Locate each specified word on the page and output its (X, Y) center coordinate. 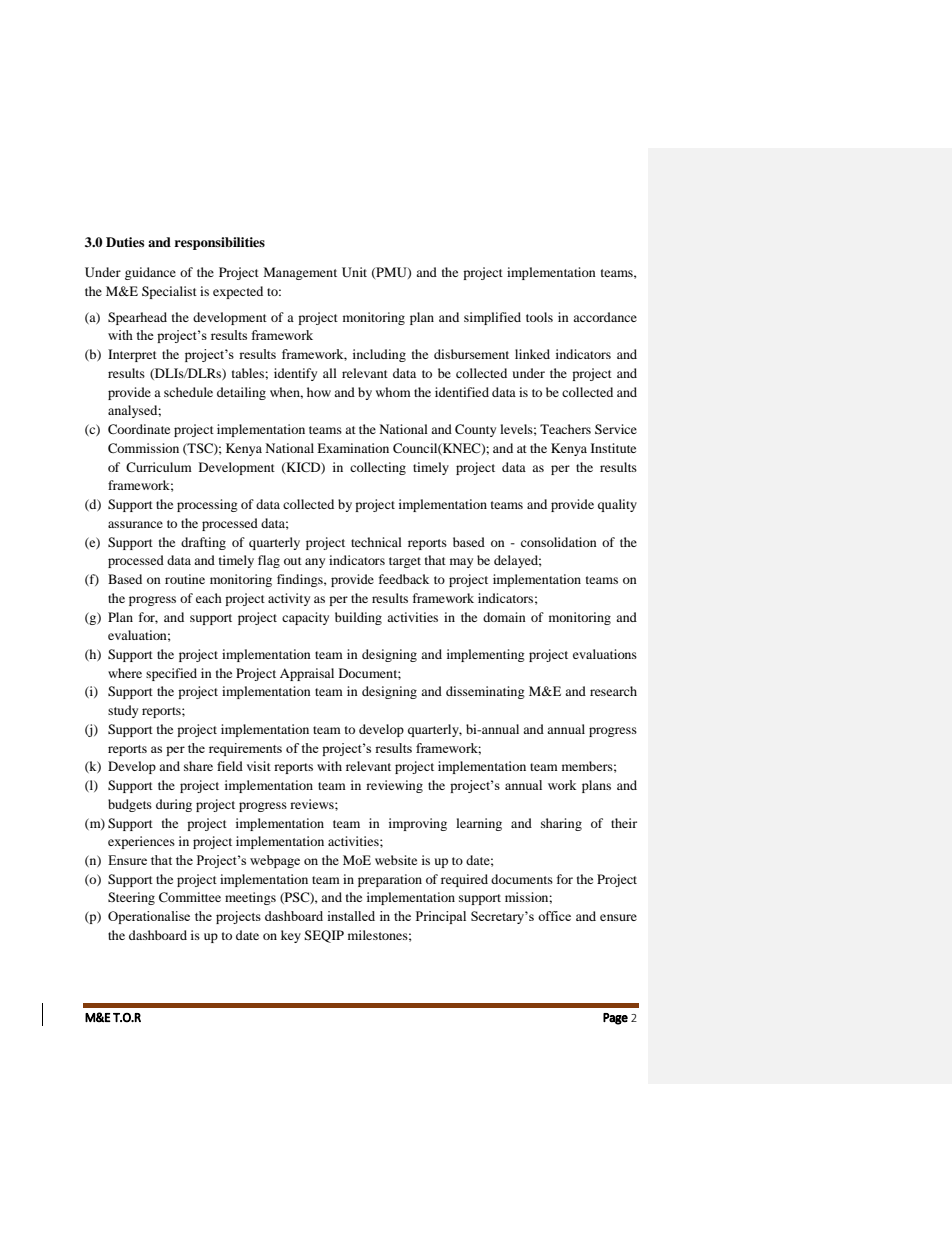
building (358, 618)
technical (376, 542)
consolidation (559, 542)
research (613, 691)
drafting (203, 543)
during (174, 805)
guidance (150, 273)
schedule (188, 392)
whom (393, 392)
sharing (561, 824)
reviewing (394, 786)
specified (171, 674)
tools (539, 317)
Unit (354, 272)
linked (532, 354)
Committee (190, 897)
